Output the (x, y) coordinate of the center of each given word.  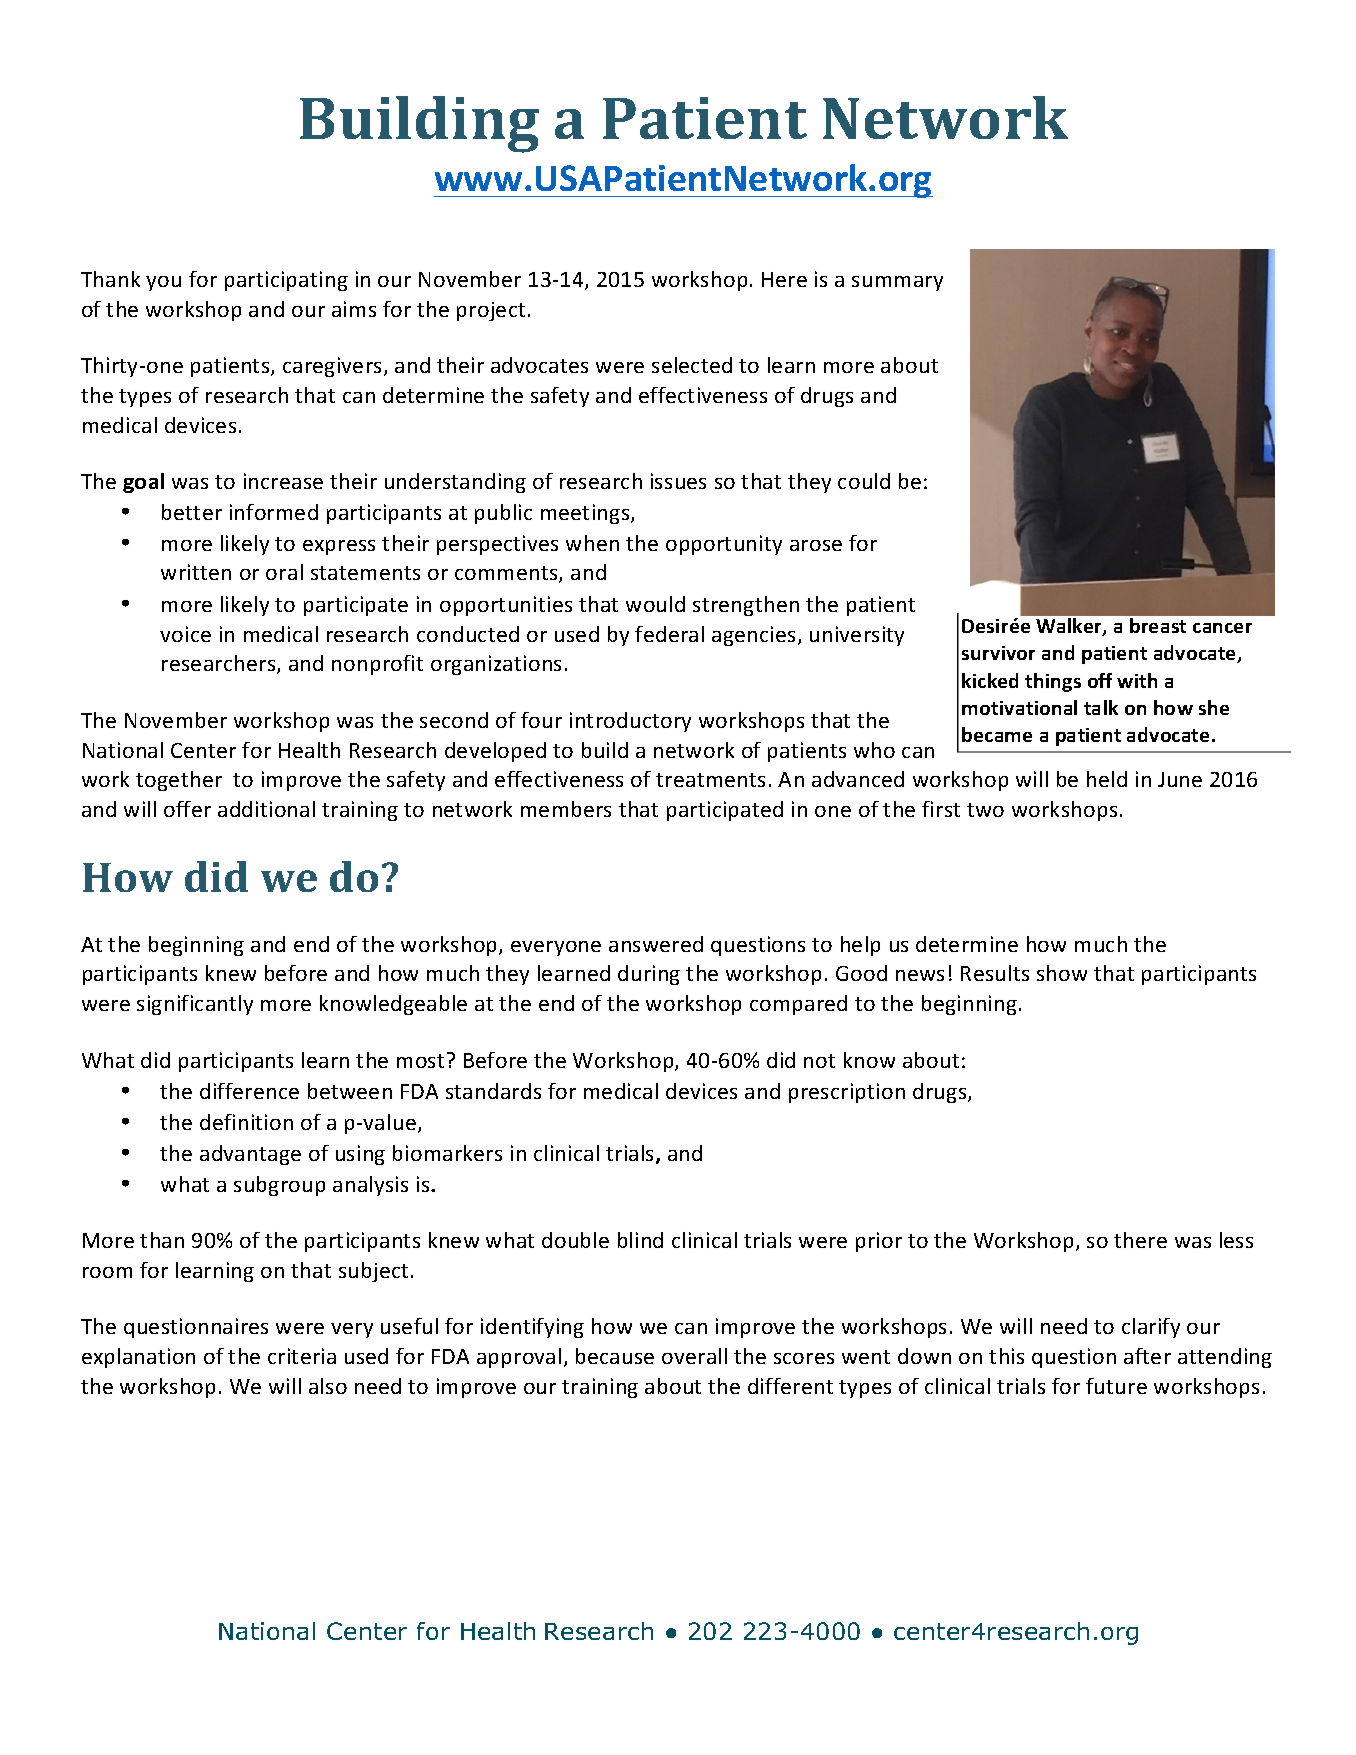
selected (692, 365)
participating (286, 281)
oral (284, 572)
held (1107, 779)
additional (266, 809)
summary (897, 283)
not (819, 1061)
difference (249, 1091)
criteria (302, 1356)
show (1062, 973)
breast (1158, 625)
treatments (710, 780)
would (655, 604)
